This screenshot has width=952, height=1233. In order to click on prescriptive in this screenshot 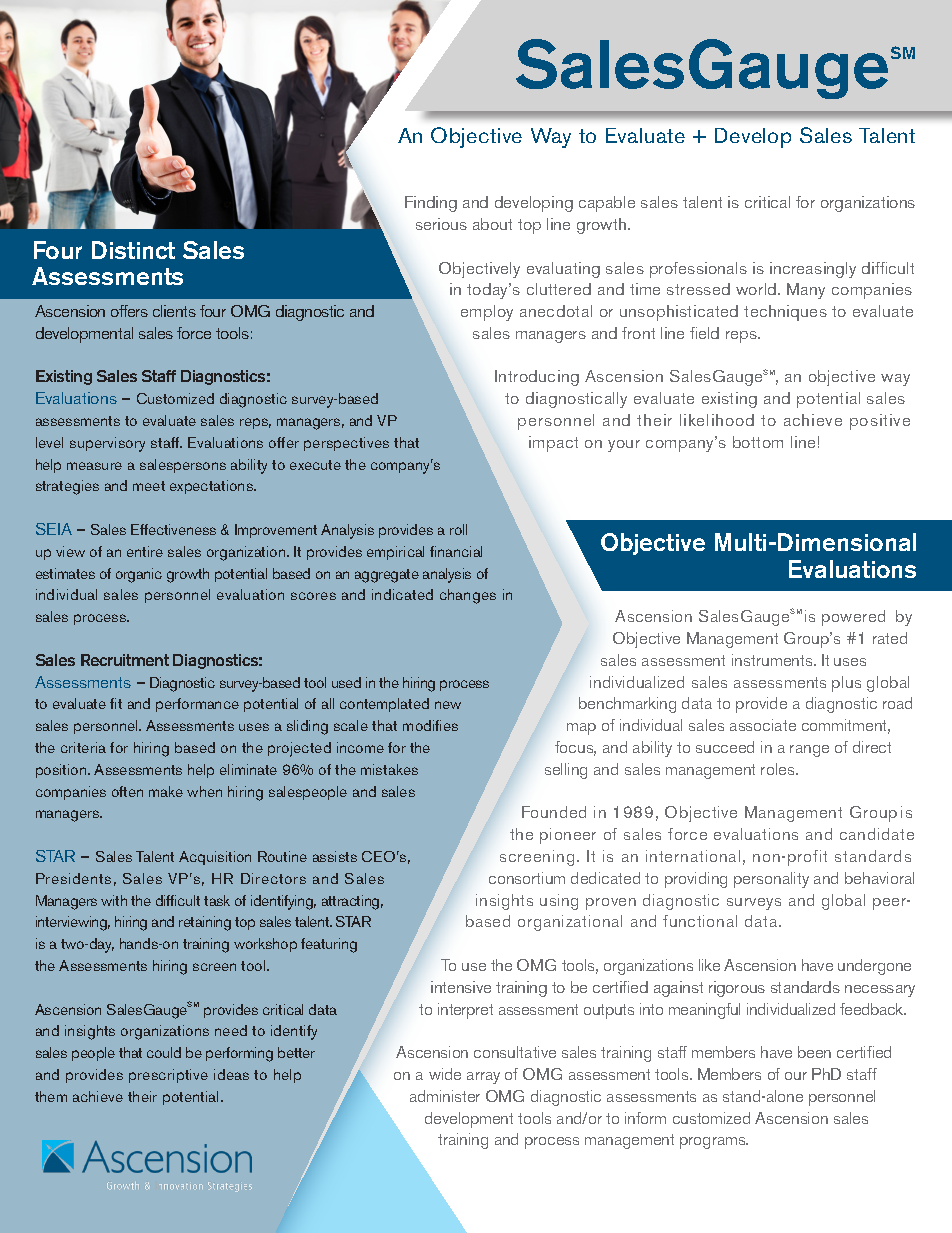, I will do `click(168, 1076)`.
